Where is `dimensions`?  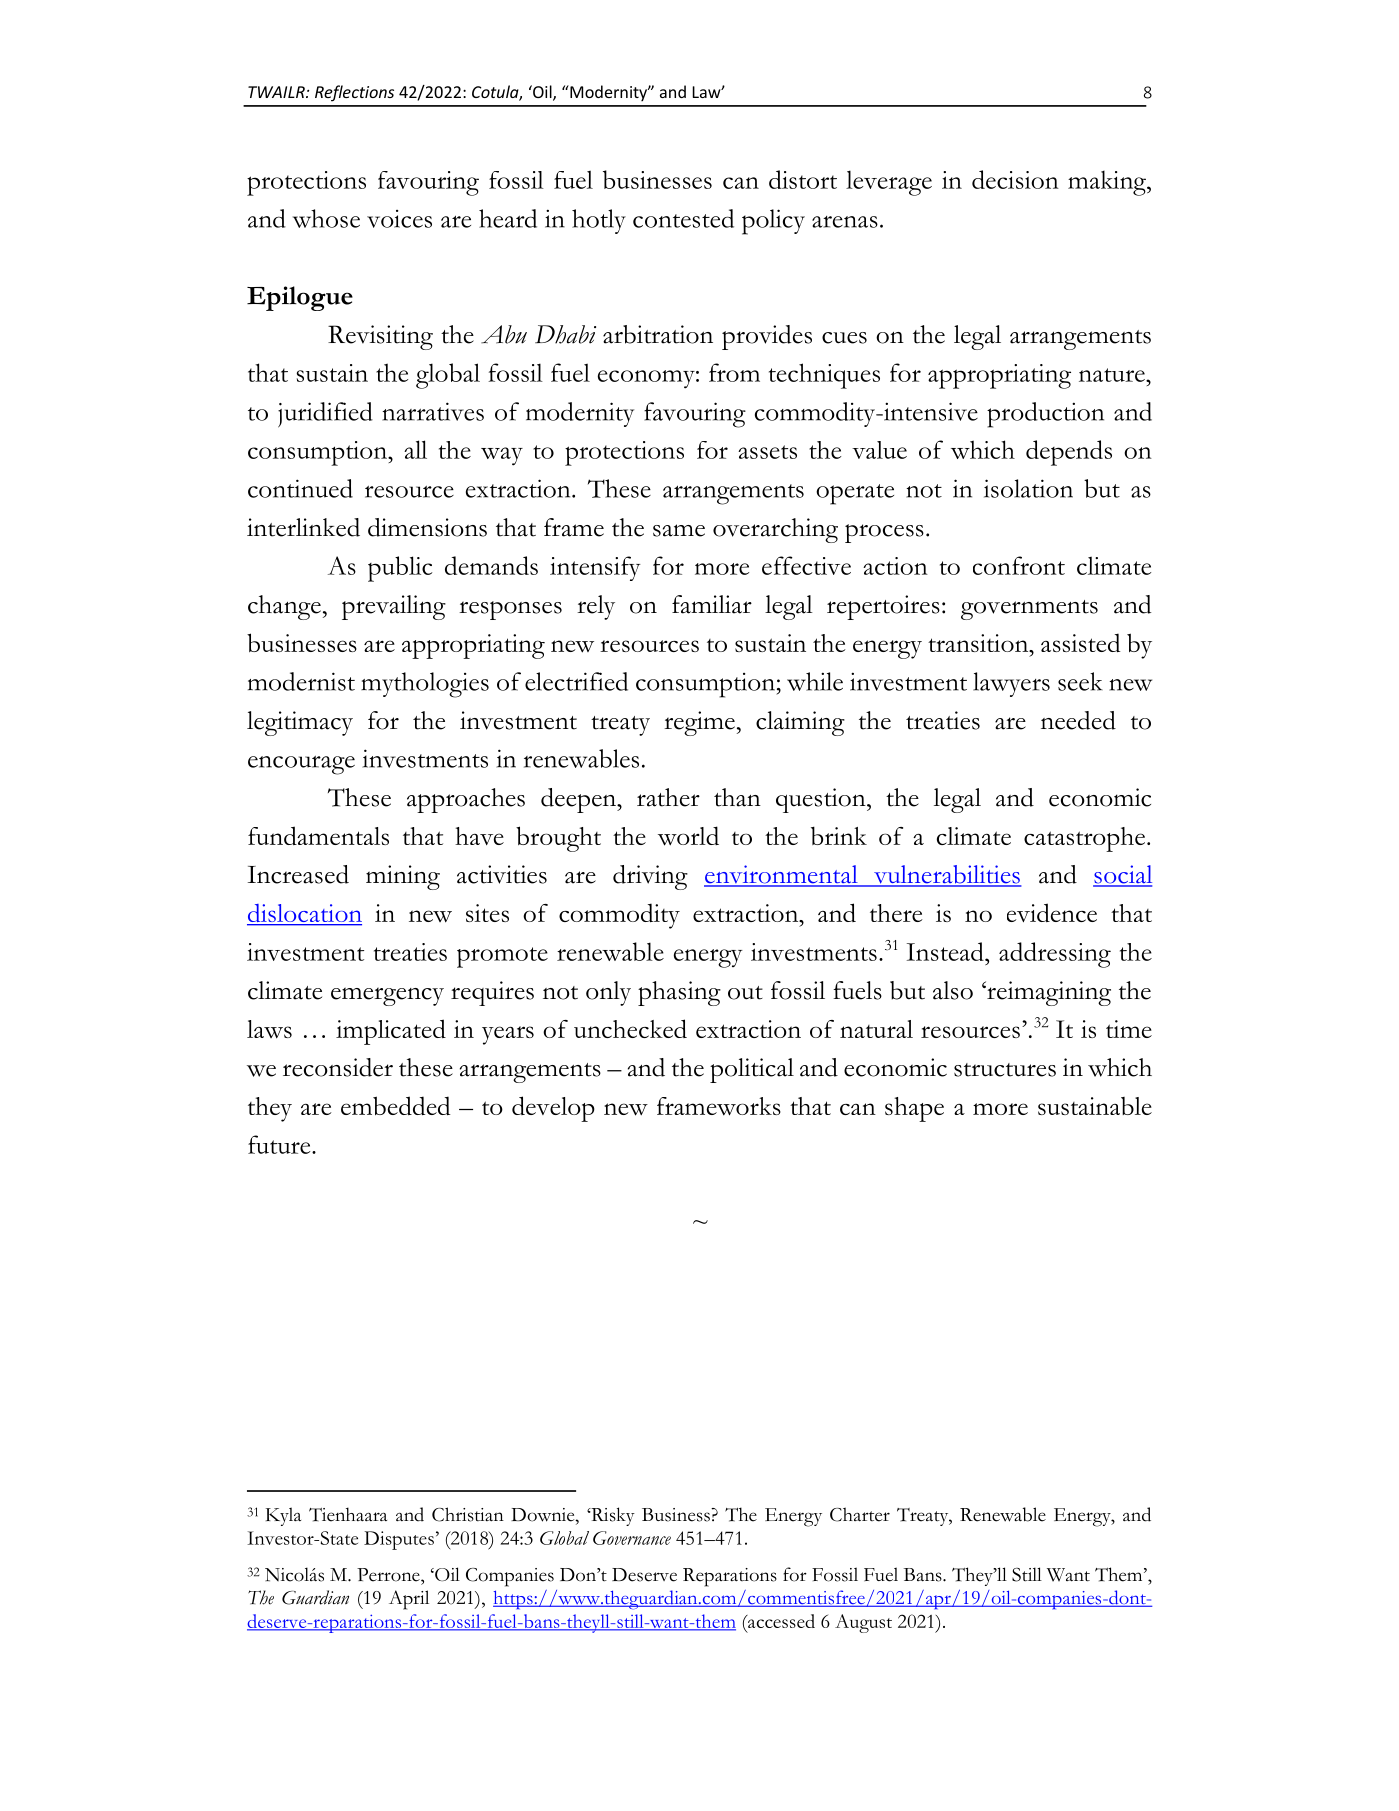 dimensions is located at coordinates (427, 527).
